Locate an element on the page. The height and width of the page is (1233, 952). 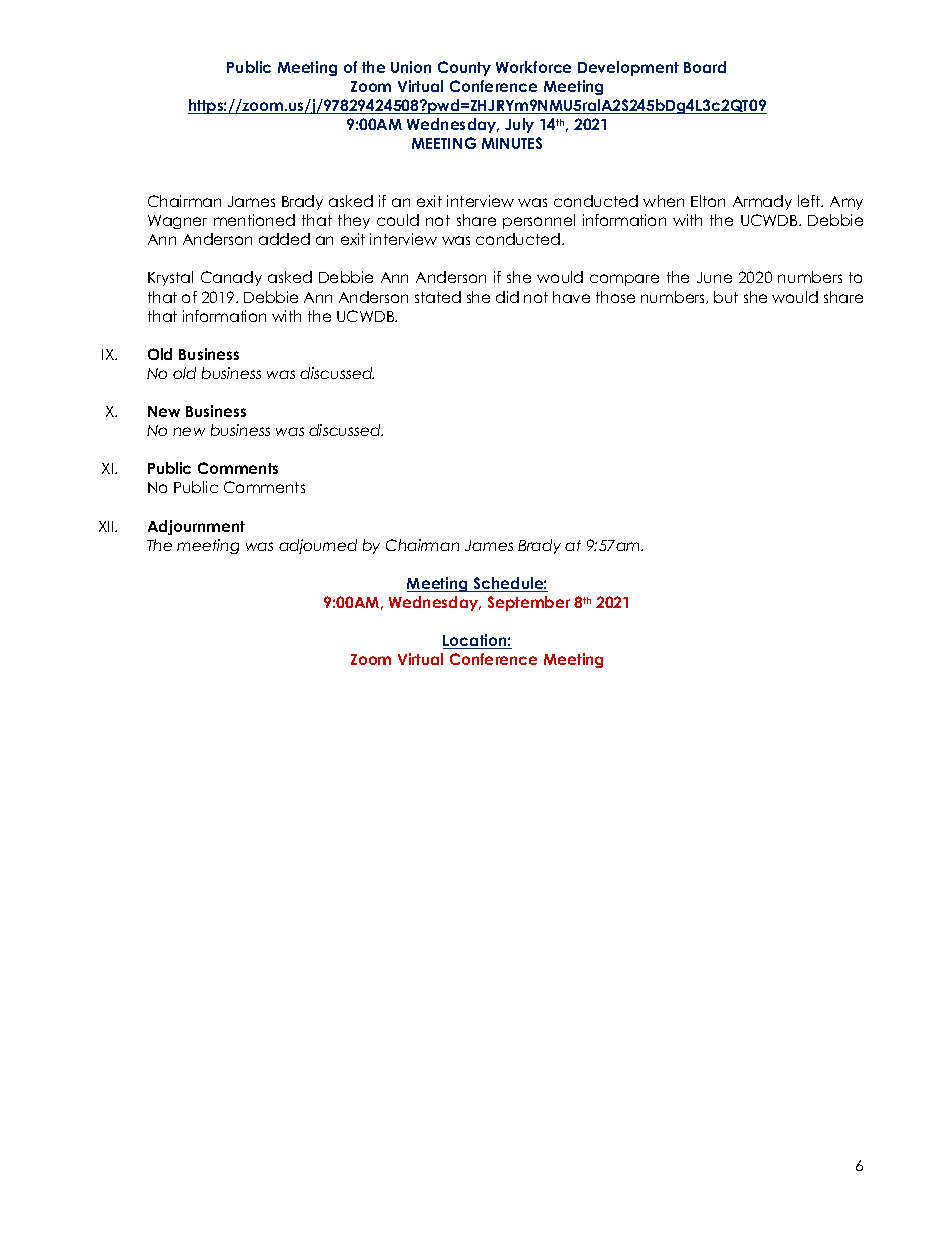
September is located at coordinates (529, 603).
